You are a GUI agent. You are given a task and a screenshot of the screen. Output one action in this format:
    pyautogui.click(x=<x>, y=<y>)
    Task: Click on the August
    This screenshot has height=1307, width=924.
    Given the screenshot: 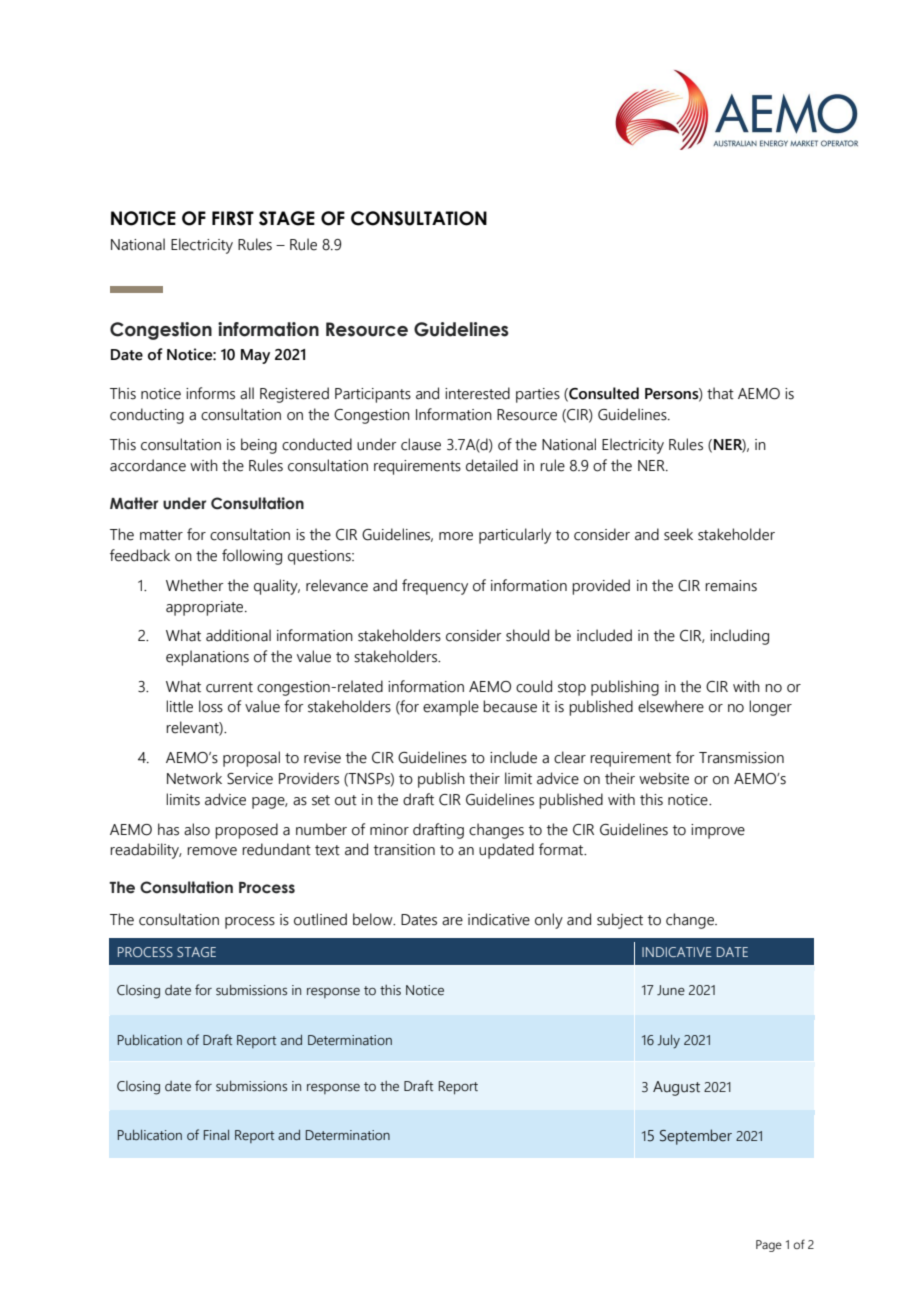 What is the action you would take?
    pyautogui.click(x=676, y=1088)
